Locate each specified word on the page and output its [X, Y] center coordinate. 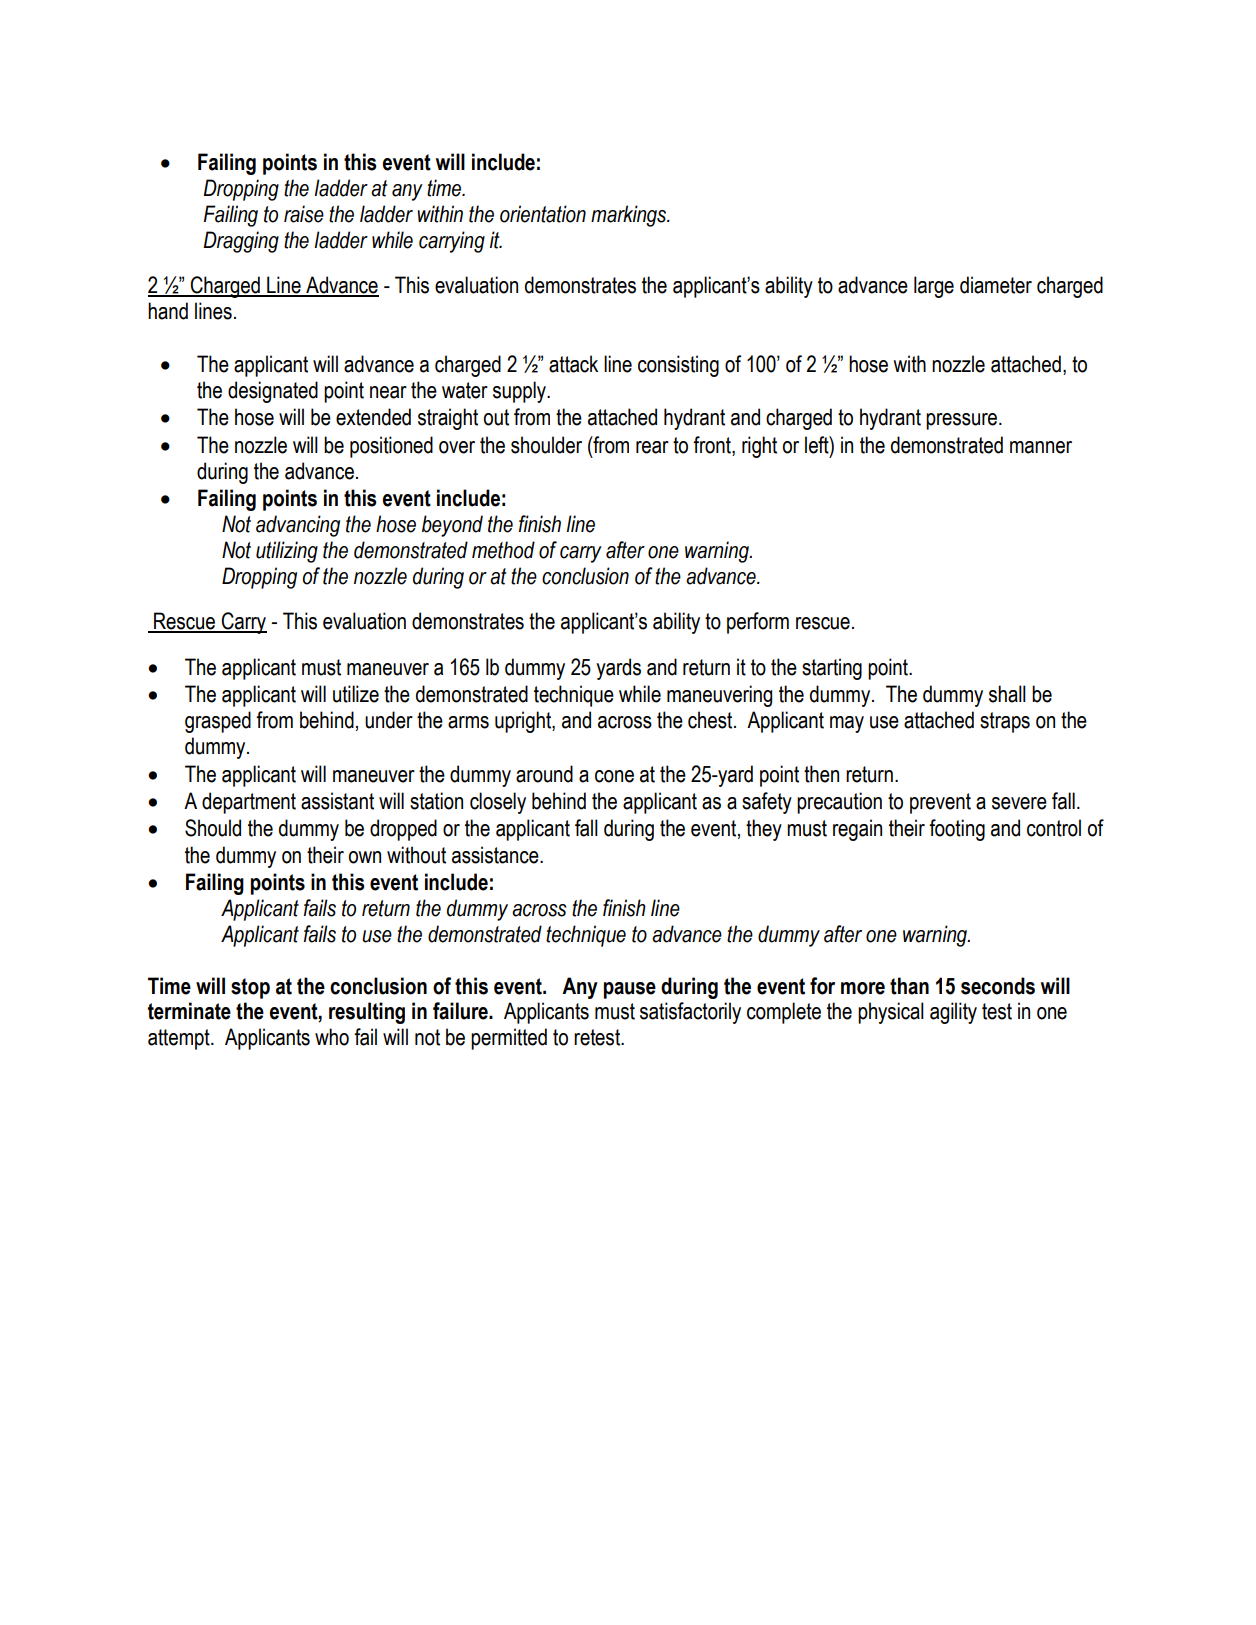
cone [614, 776]
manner [1041, 447]
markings [630, 216]
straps [1005, 722]
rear [652, 447]
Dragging [241, 242]
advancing [298, 526]
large [934, 287]
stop [250, 988]
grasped [218, 722]
